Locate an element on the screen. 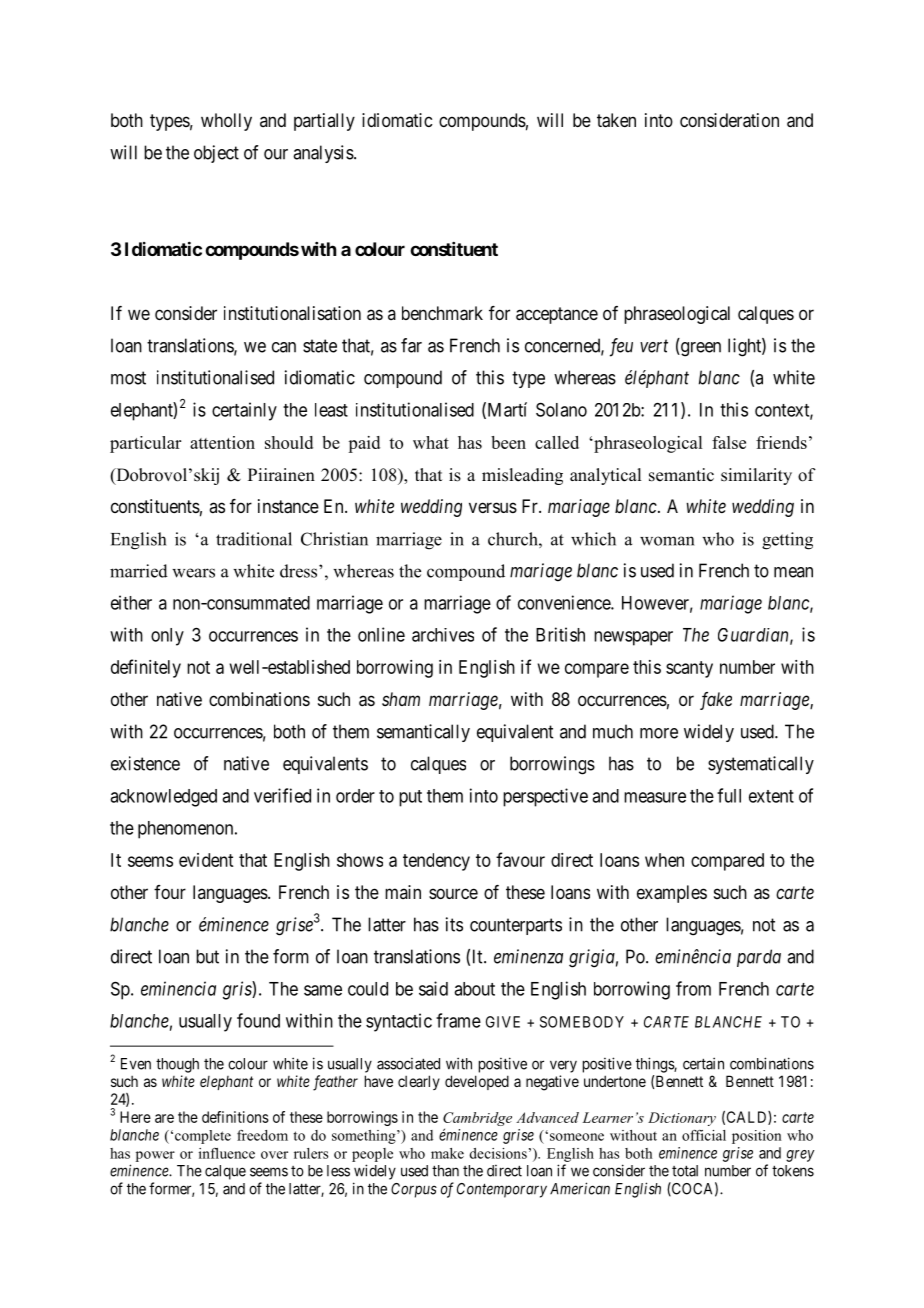  attention is located at coordinates (222, 442).
